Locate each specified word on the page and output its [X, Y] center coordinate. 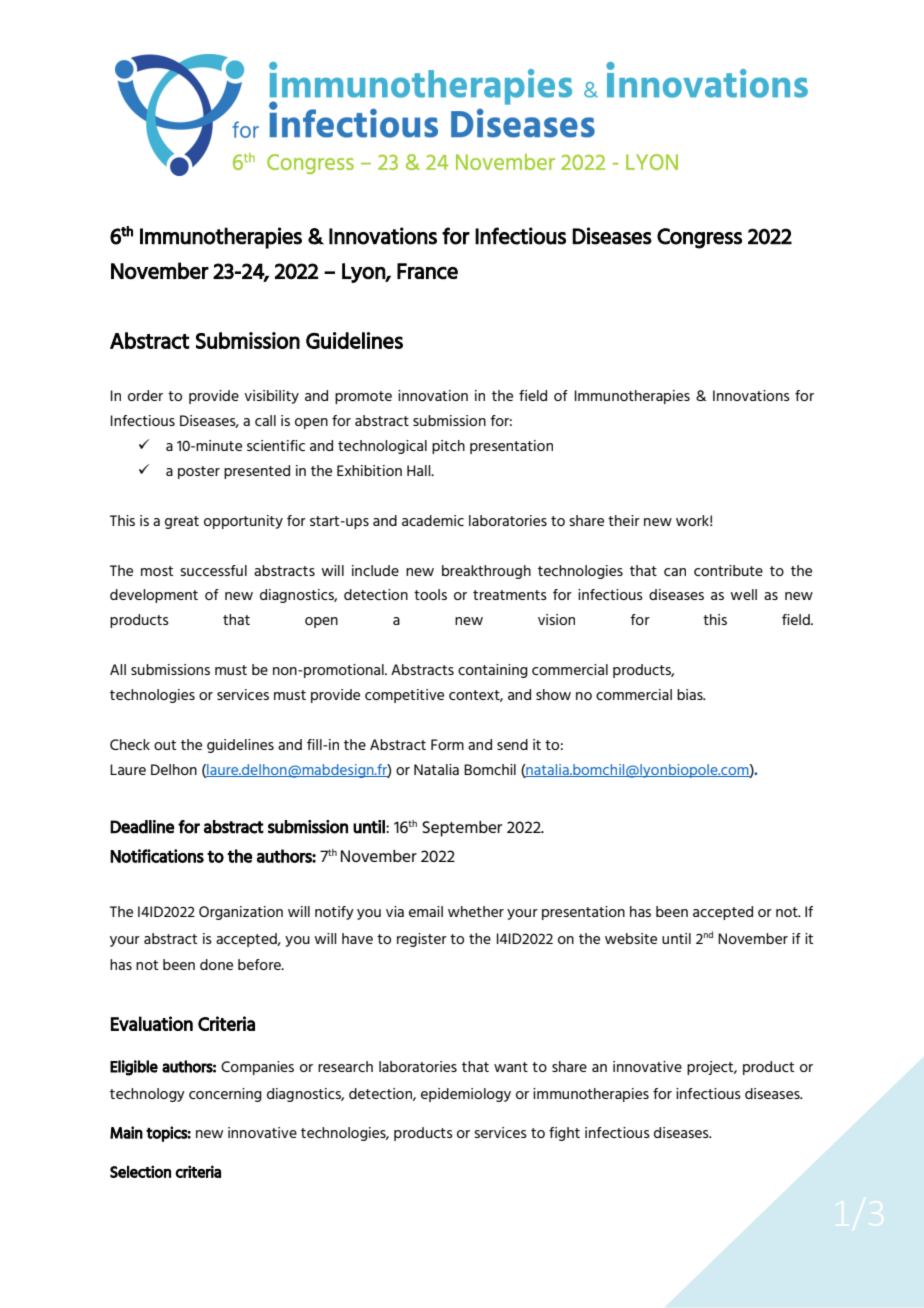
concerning [225, 1095]
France [427, 271]
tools [430, 594]
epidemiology [466, 1095]
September [462, 829]
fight [564, 1134]
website [631, 938]
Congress [699, 238]
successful [213, 570]
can [675, 572]
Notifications [157, 856]
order [145, 395]
